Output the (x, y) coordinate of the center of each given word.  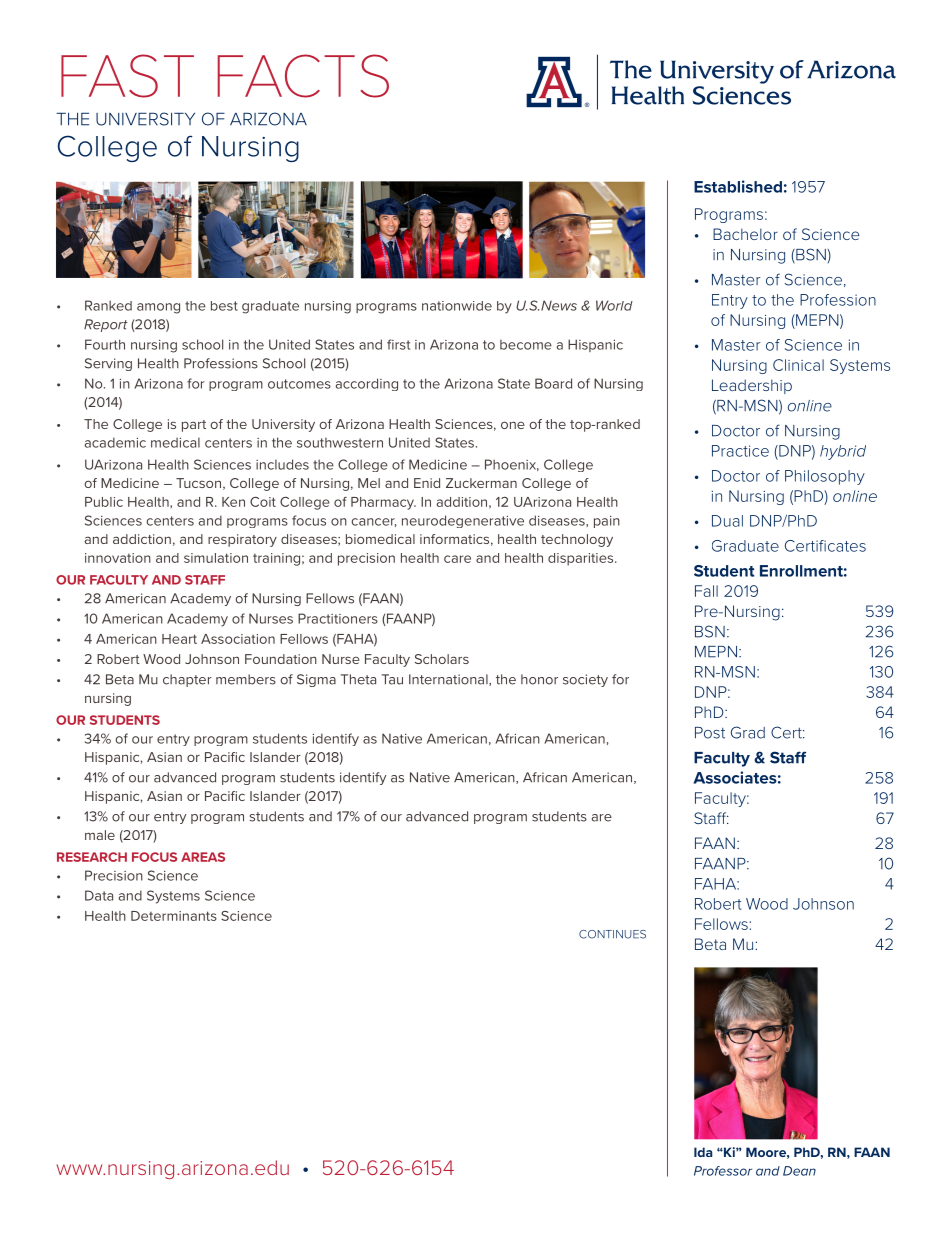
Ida (703, 1152)
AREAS (203, 857)
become (526, 345)
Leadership (752, 386)
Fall (706, 591)
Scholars (442, 659)
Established (738, 186)
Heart (179, 639)
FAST (127, 76)
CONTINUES (612, 934)
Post (710, 733)
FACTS (303, 76)
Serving (108, 364)
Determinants (174, 916)
